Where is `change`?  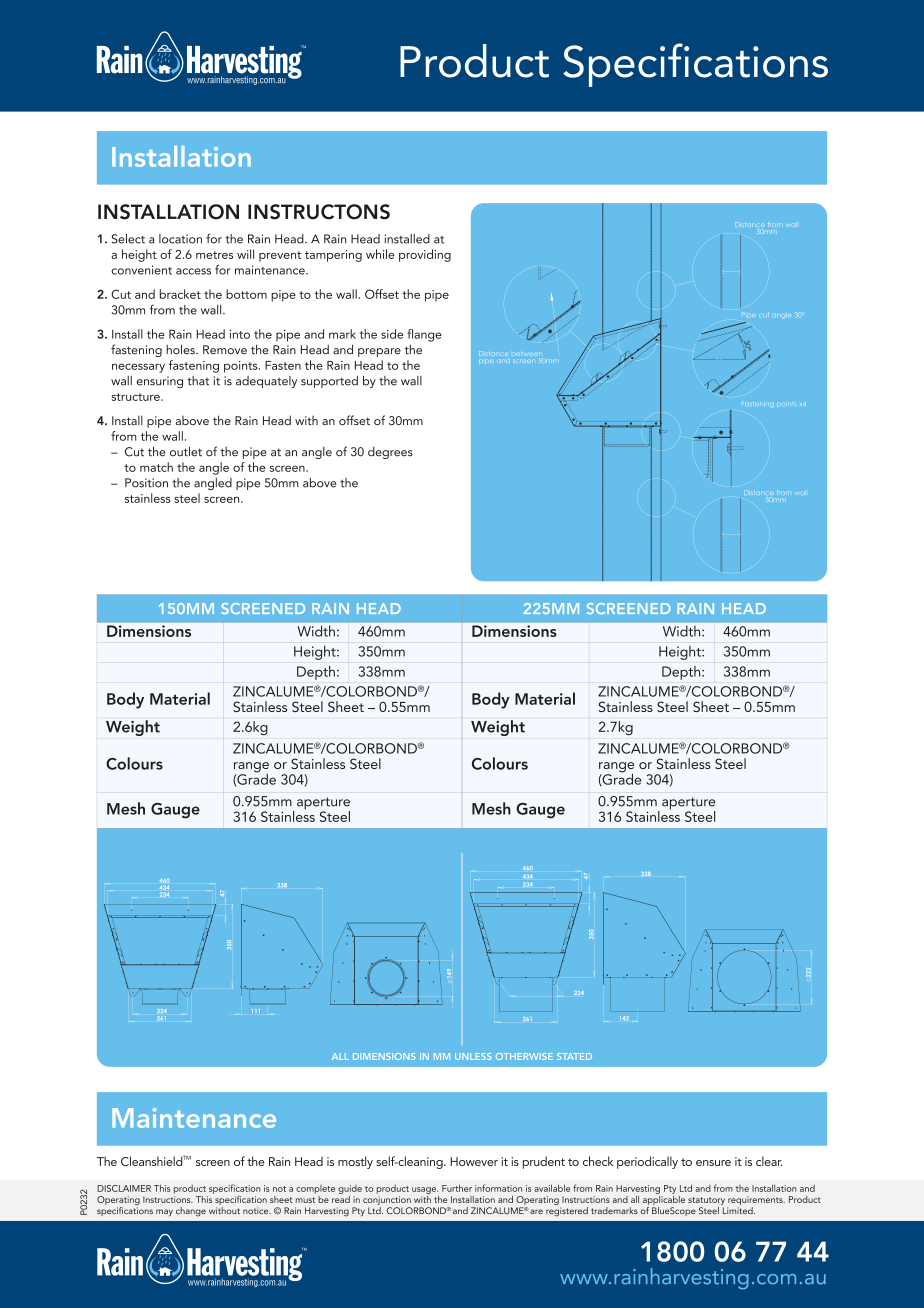
change is located at coordinates (191, 1212).
